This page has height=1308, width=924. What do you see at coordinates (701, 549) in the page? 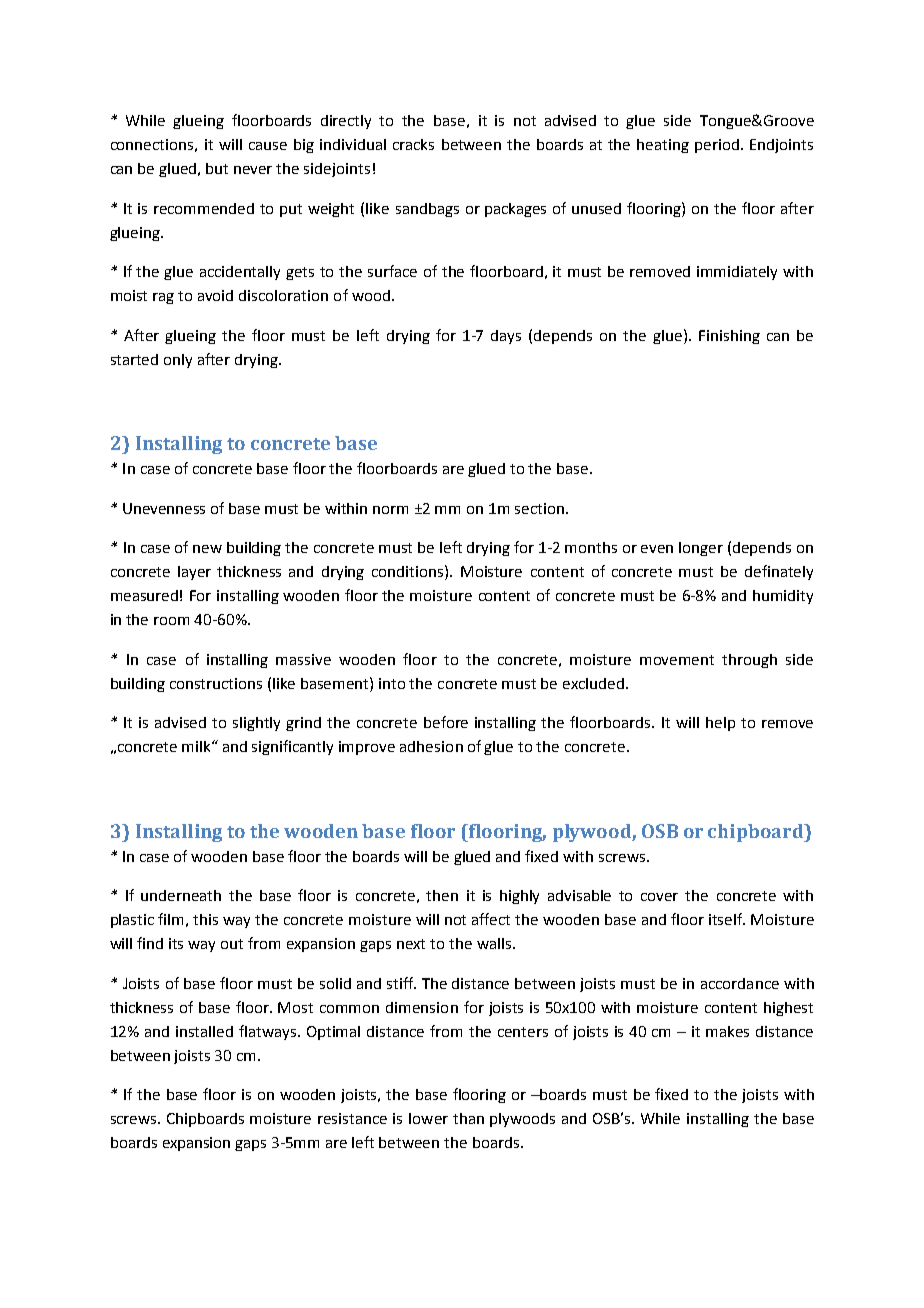
I see `longer` at bounding box center [701, 549].
